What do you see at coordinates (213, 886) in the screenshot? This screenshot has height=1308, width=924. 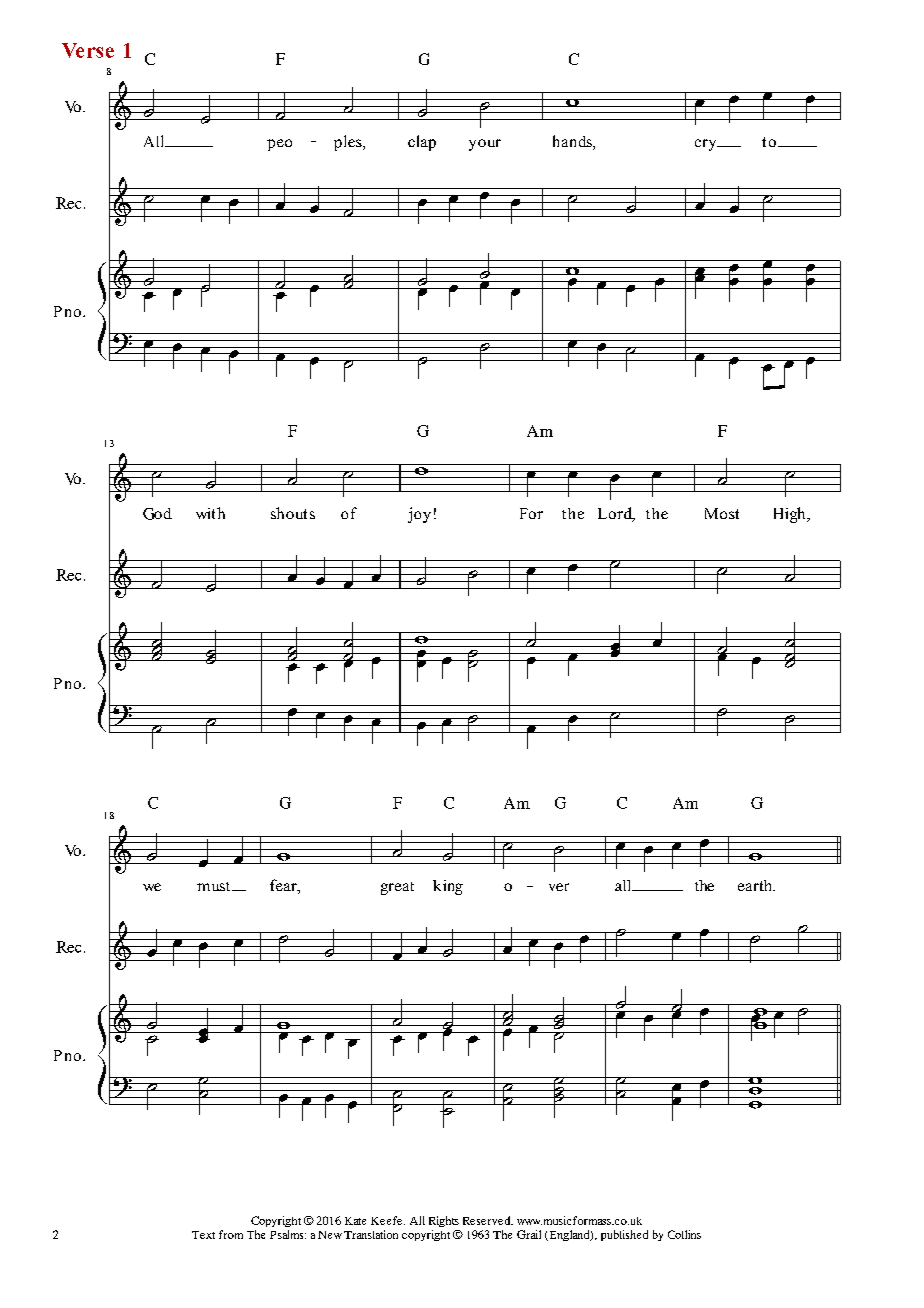 I see `must` at bounding box center [213, 886].
